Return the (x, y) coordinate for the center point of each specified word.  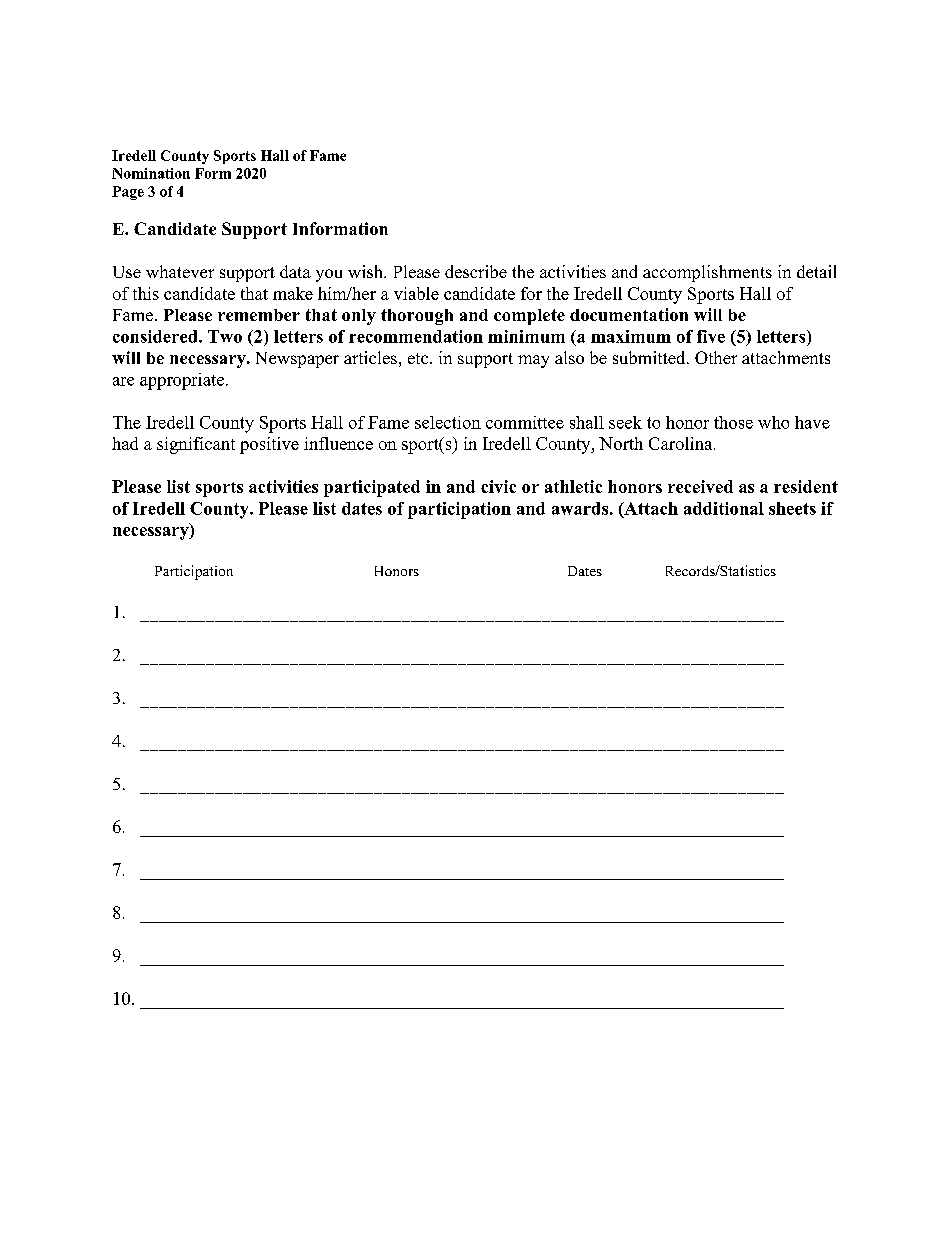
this (146, 293)
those (733, 422)
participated (372, 488)
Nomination (151, 173)
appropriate (182, 381)
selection (448, 422)
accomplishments (707, 273)
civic (498, 486)
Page (128, 193)
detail (816, 271)
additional (724, 508)
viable (416, 293)
